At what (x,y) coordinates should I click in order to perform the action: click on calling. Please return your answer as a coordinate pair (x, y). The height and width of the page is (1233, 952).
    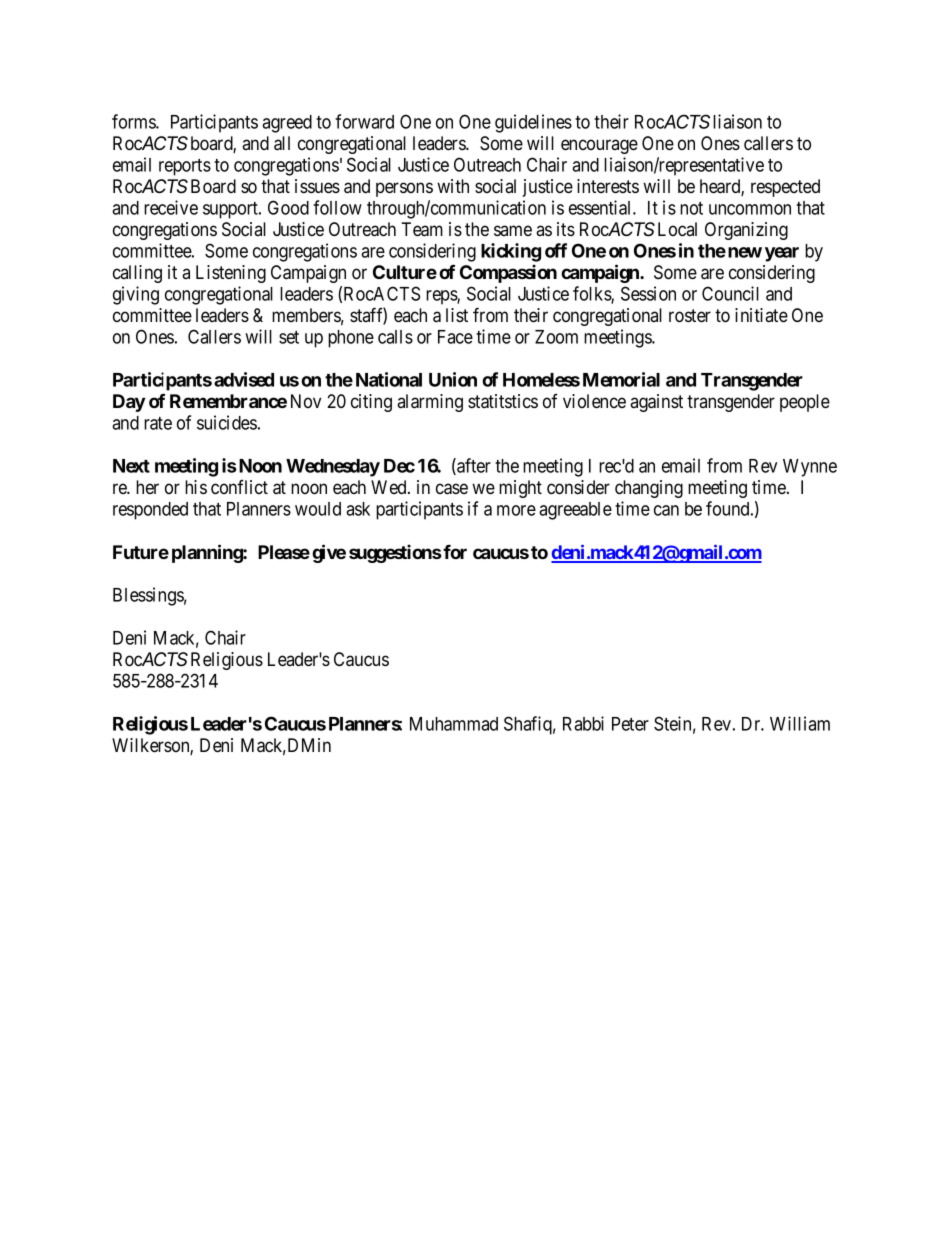
    Looking at the image, I should click on (137, 274).
